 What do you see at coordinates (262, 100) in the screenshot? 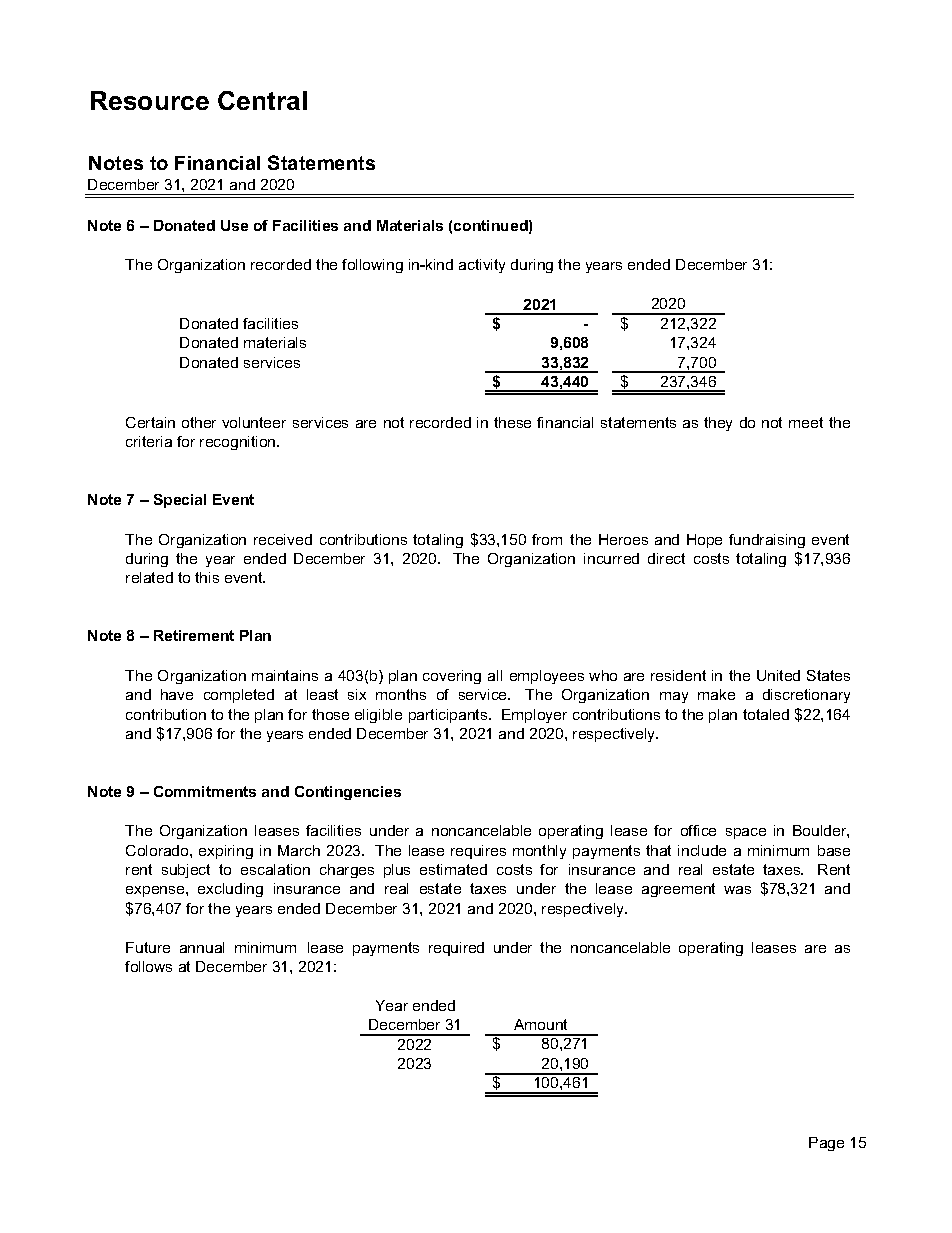
I see `Central` at bounding box center [262, 100].
